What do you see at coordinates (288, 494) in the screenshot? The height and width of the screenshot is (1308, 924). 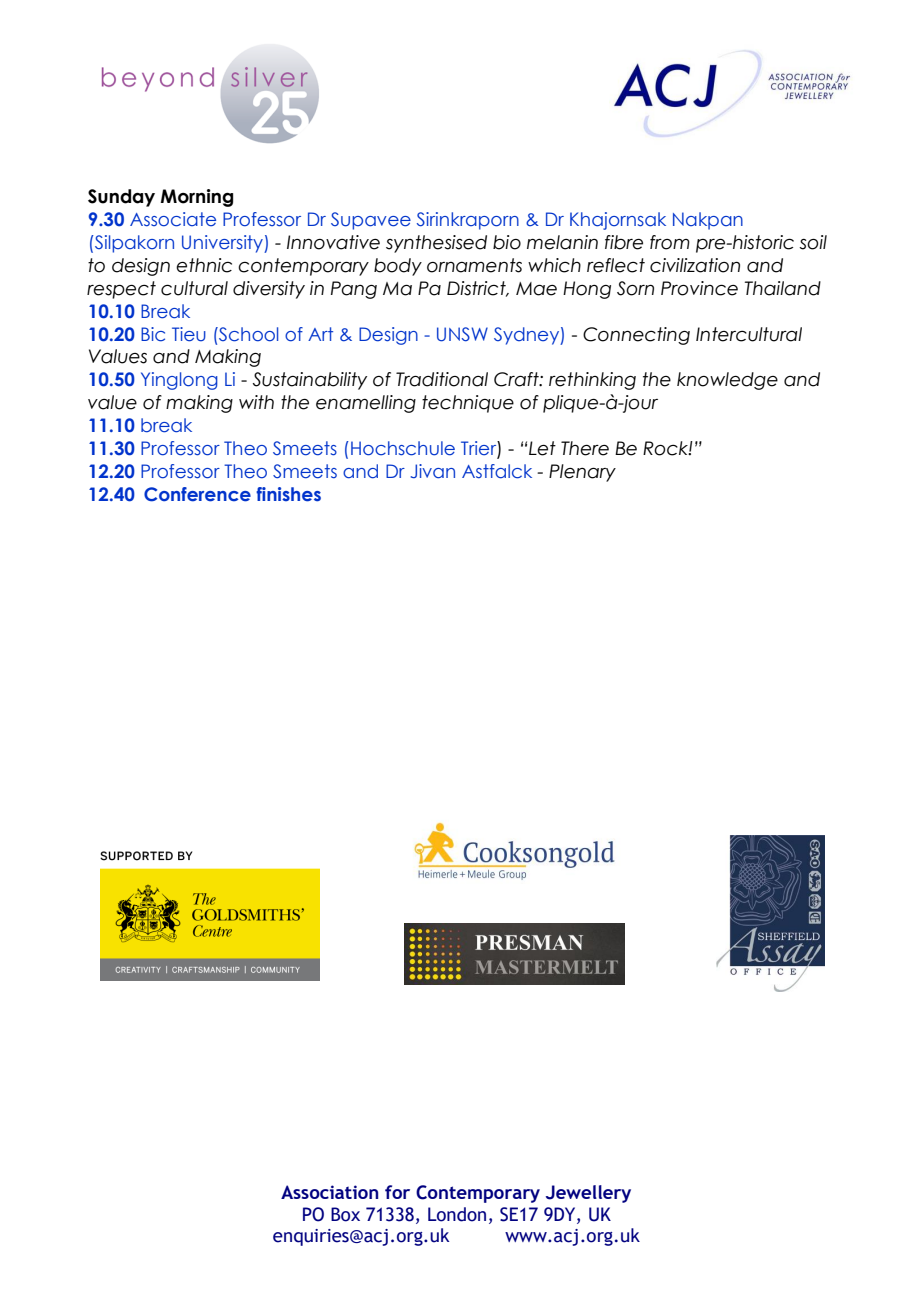 I see `finishes` at bounding box center [288, 494].
